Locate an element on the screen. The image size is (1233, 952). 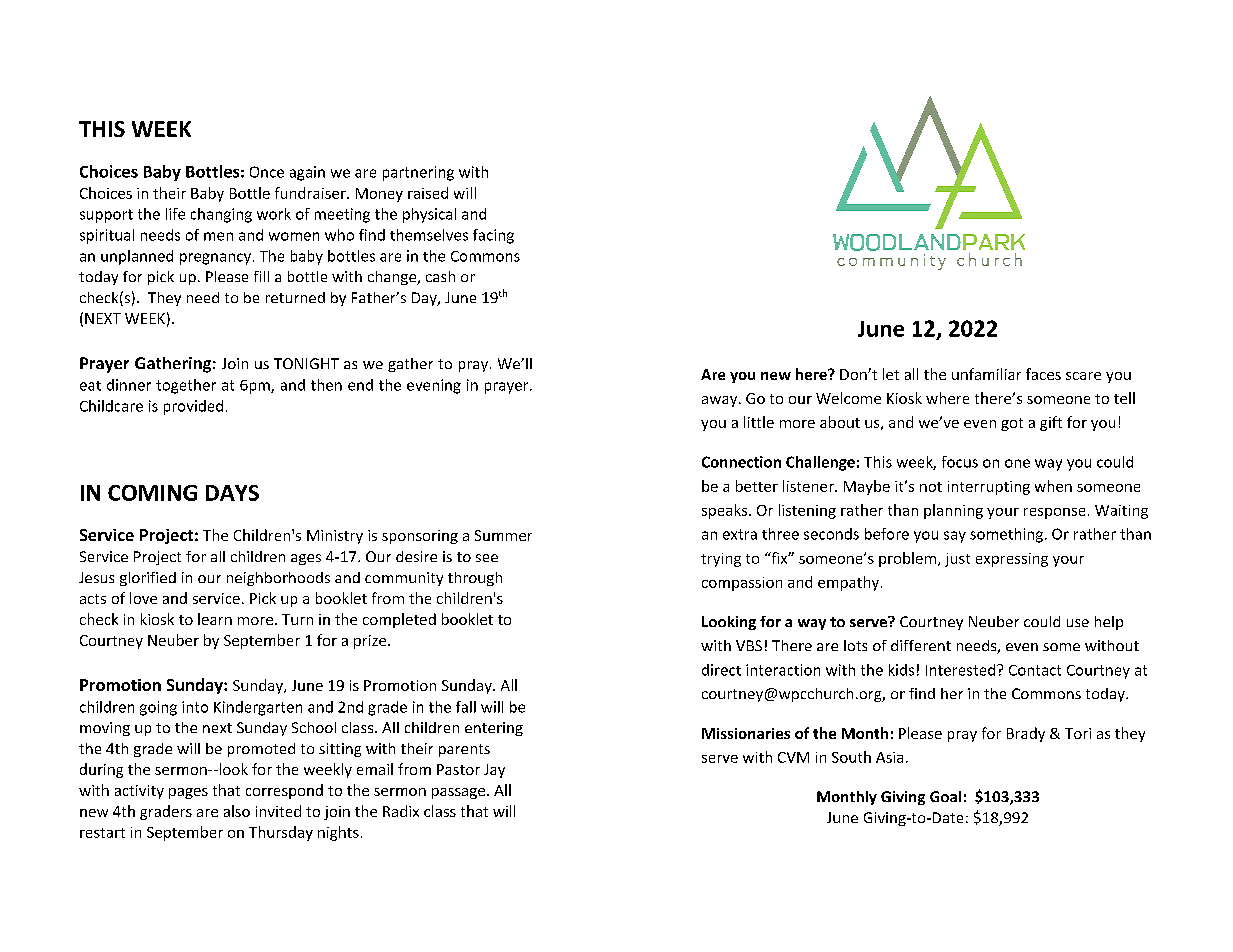
compassion is located at coordinates (742, 584).
